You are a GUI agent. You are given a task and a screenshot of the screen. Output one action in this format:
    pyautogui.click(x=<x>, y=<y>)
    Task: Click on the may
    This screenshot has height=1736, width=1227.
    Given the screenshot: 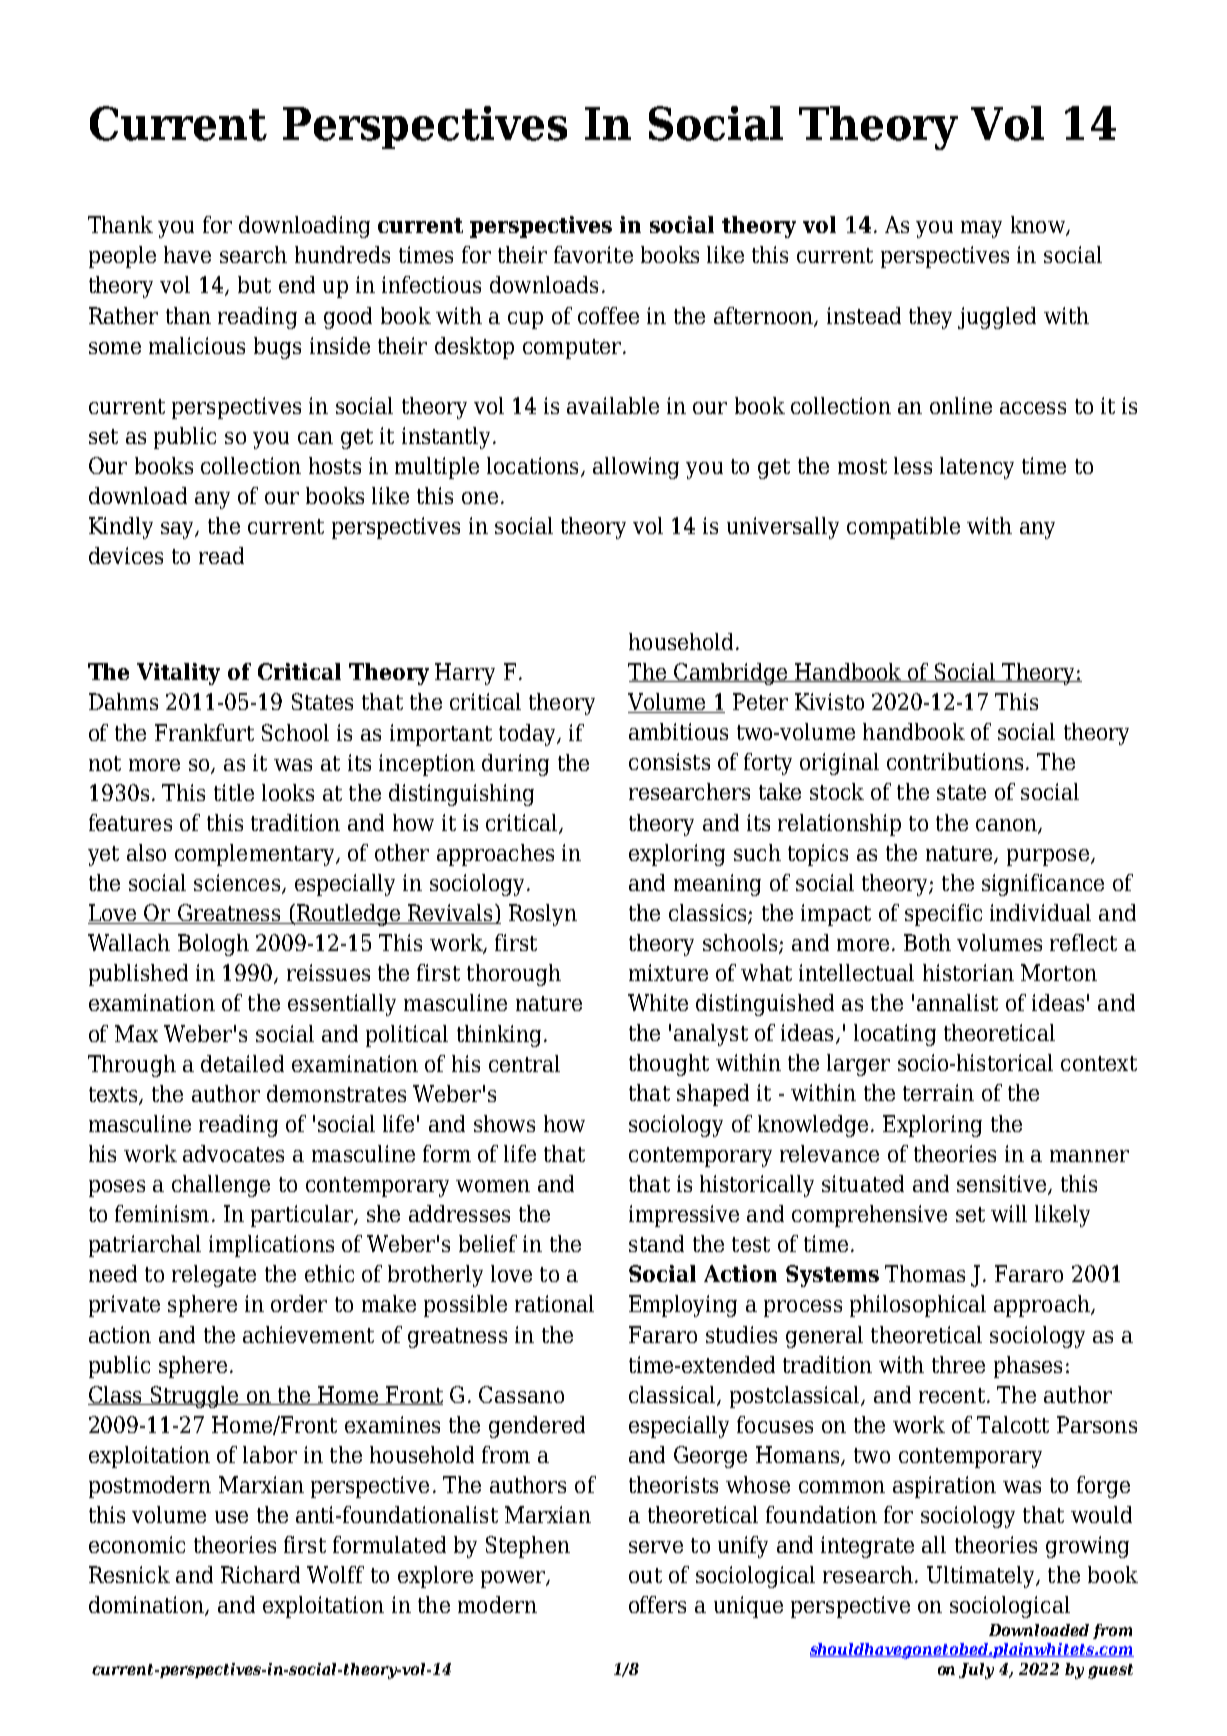 What is the action you would take?
    pyautogui.click(x=981, y=229)
